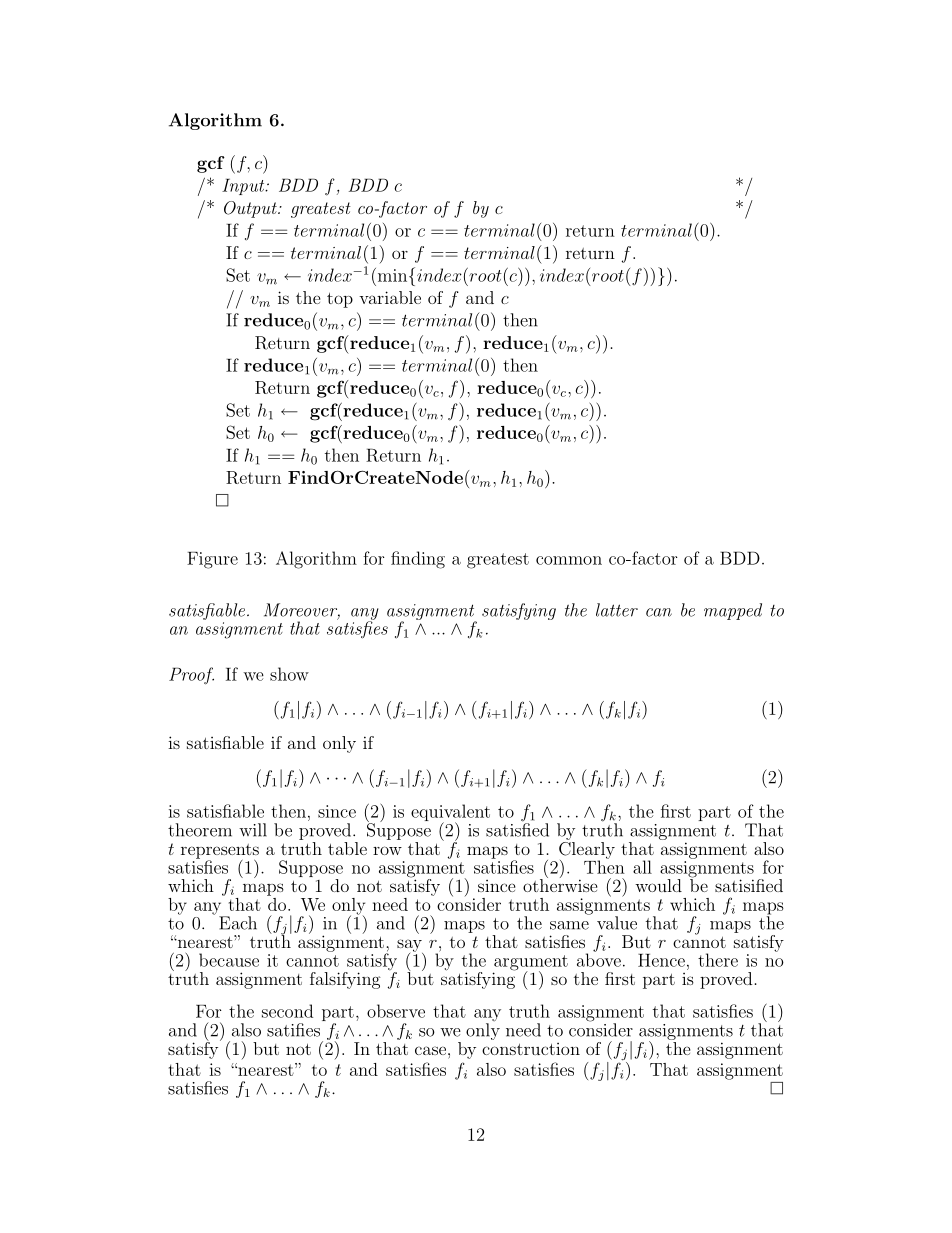 Image resolution: width=952 pixels, height=1233 pixels. What do you see at coordinates (642, 867) in the screenshot?
I see `all` at bounding box center [642, 867].
